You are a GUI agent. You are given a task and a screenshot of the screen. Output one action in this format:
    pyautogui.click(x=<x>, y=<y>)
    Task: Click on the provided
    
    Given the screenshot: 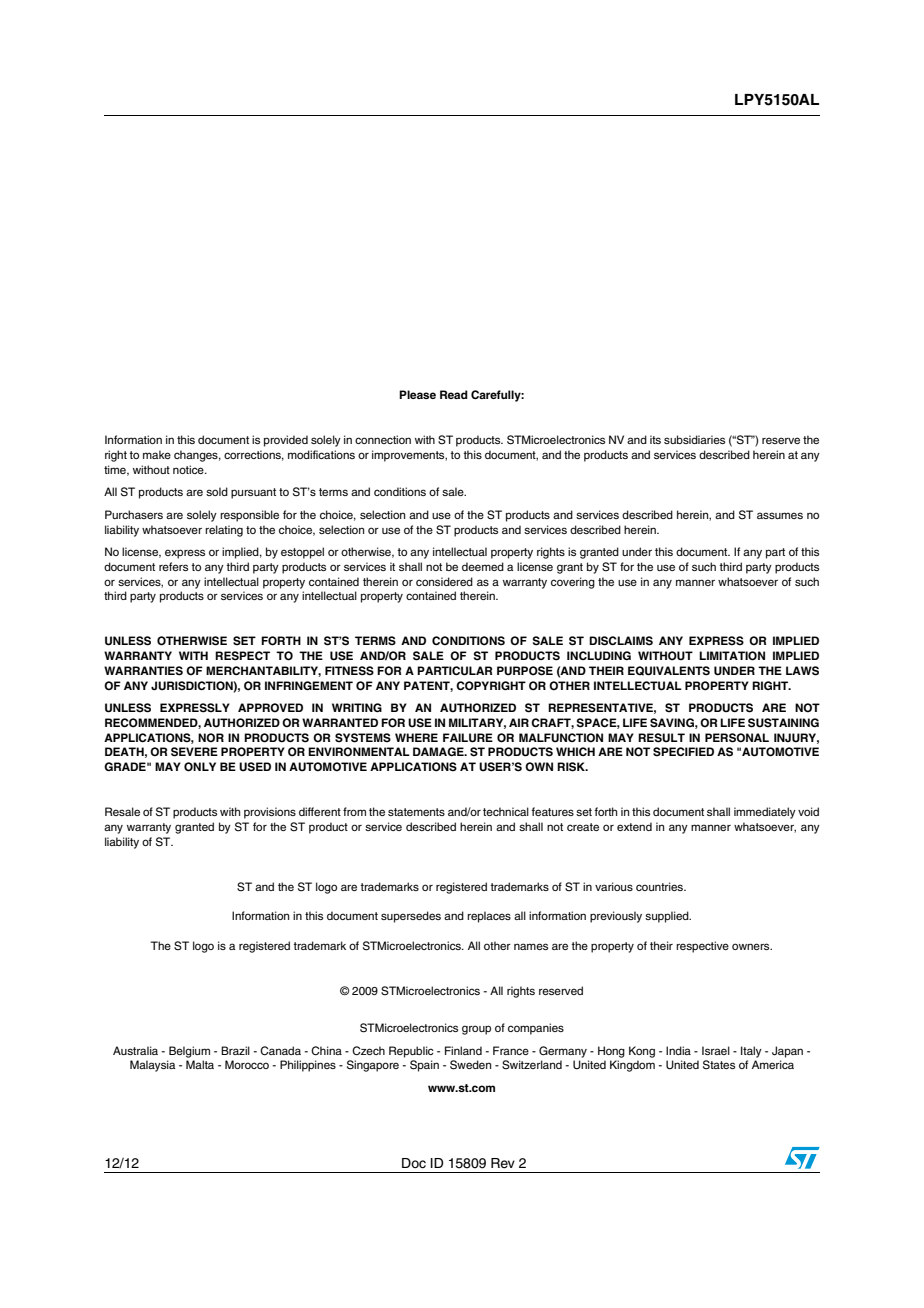 What is the action you would take?
    pyautogui.click(x=286, y=441)
